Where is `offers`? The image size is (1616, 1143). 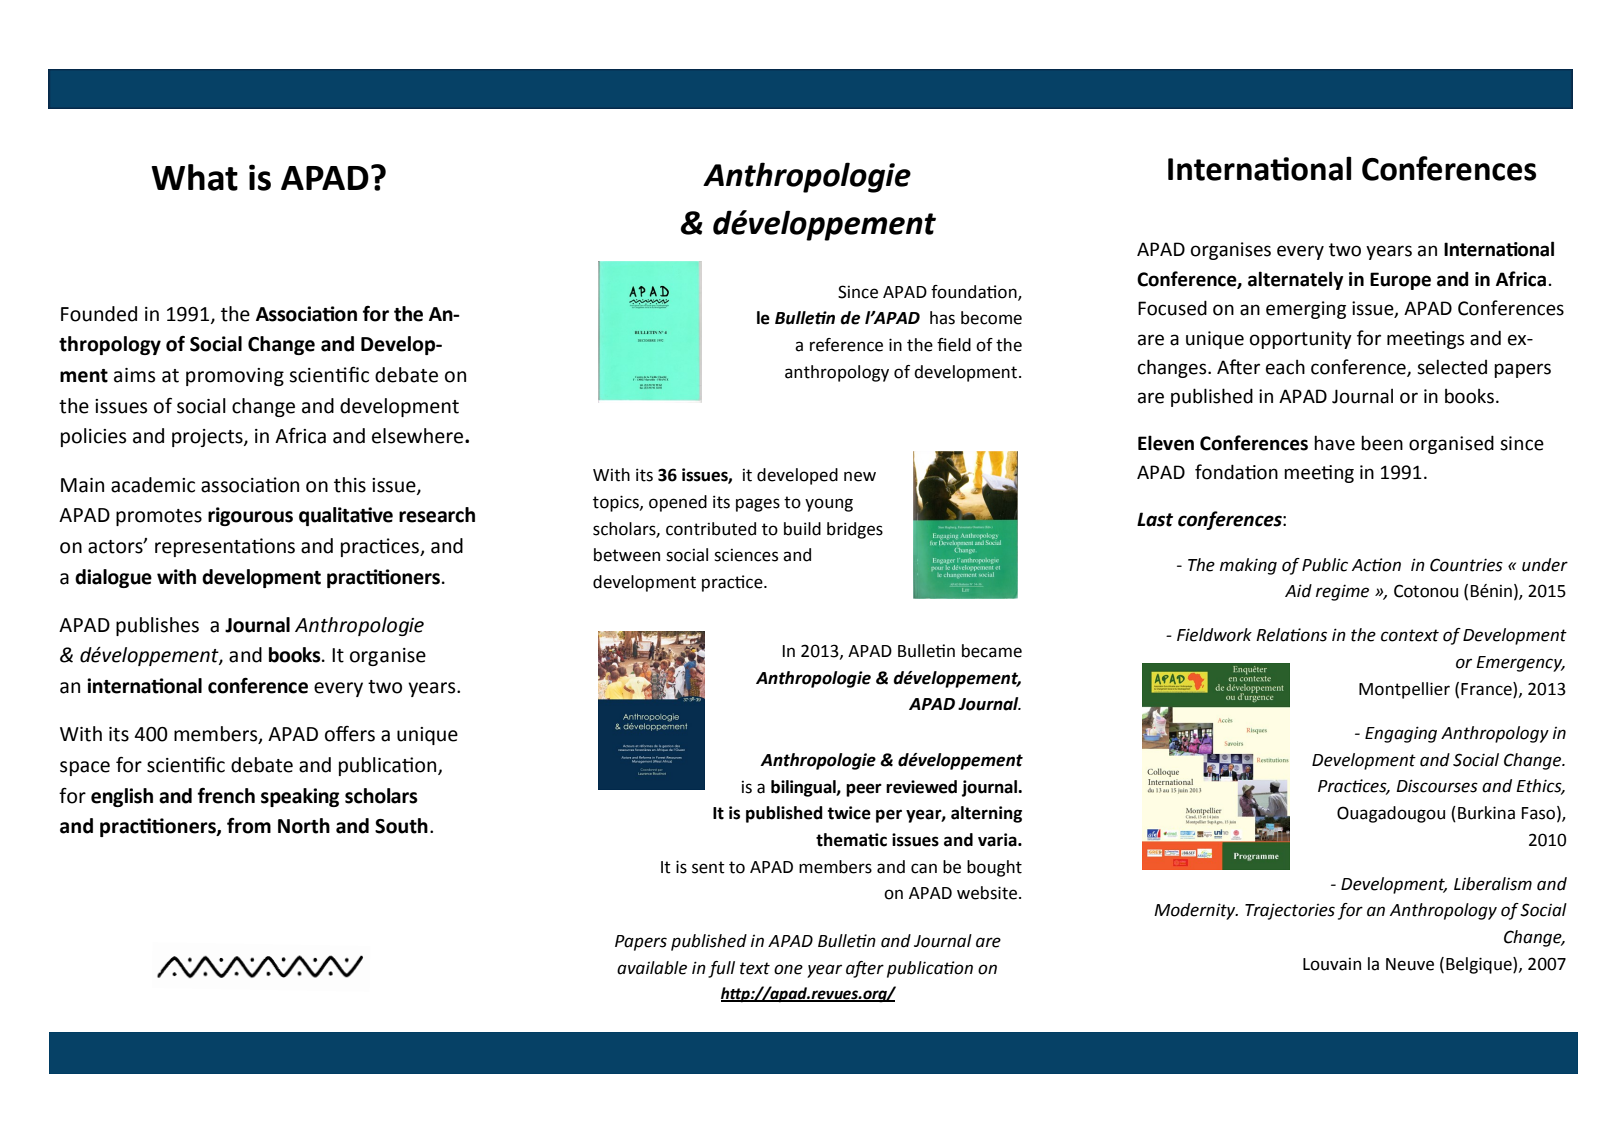
offers is located at coordinates (350, 734).
